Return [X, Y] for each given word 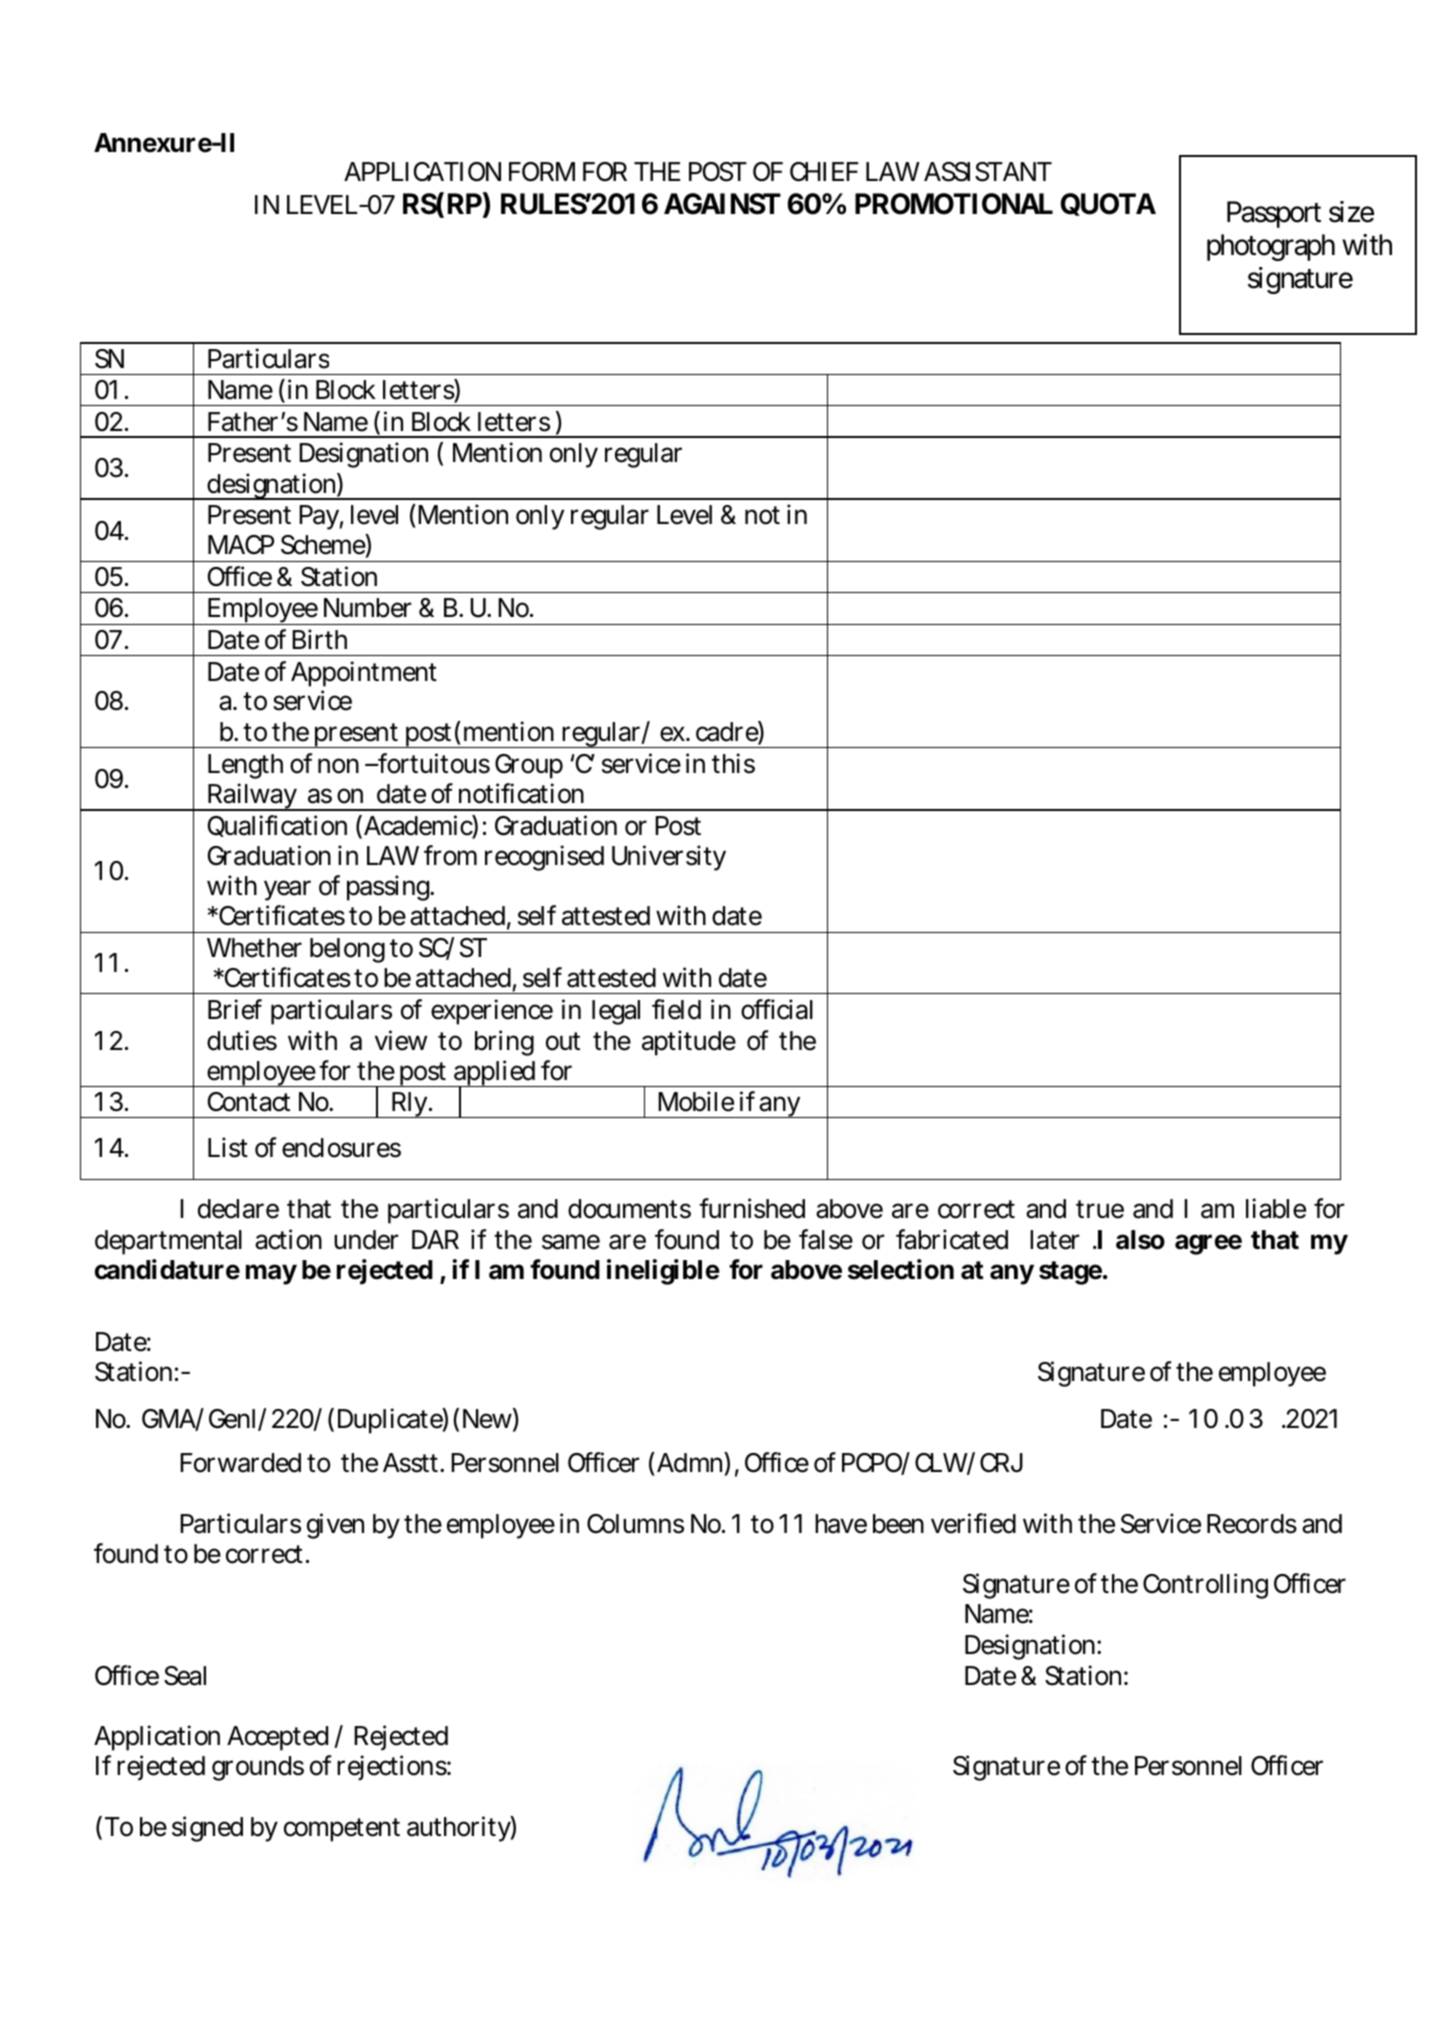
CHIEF [824, 172]
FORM [542, 172]
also [1140, 1240]
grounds [258, 1768]
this [733, 763]
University [669, 858]
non [338, 766]
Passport [1274, 215]
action [288, 1239]
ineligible [663, 1272]
